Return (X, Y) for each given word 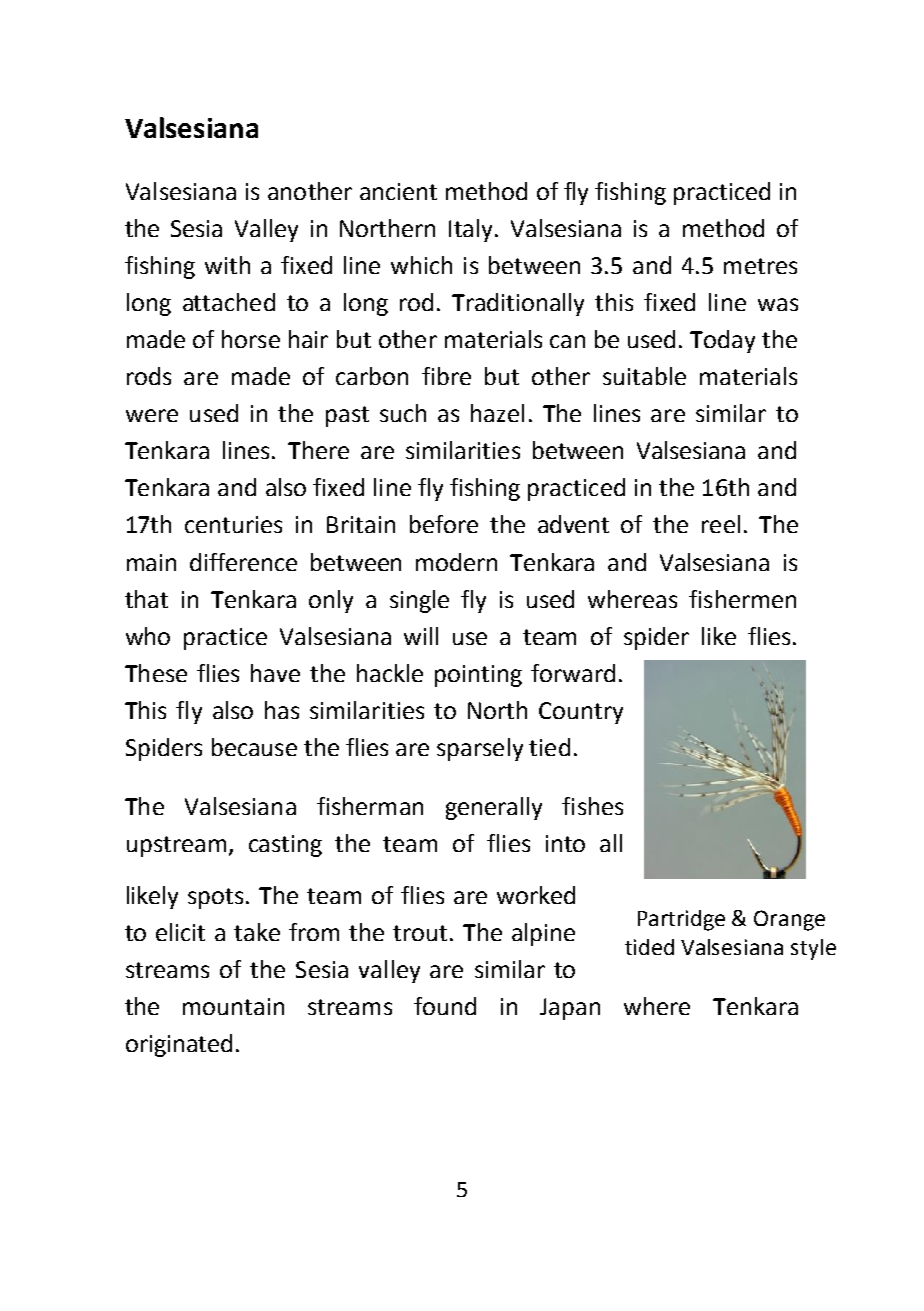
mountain (233, 1006)
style (813, 949)
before (444, 524)
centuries (233, 524)
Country (581, 713)
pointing (478, 676)
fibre (446, 376)
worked (536, 895)
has (282, 710)
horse (251, 339)
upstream (176, 846)
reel (721, 524)
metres (760, 266)
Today (722, 341)
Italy (472, 230)
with (227, 265)
